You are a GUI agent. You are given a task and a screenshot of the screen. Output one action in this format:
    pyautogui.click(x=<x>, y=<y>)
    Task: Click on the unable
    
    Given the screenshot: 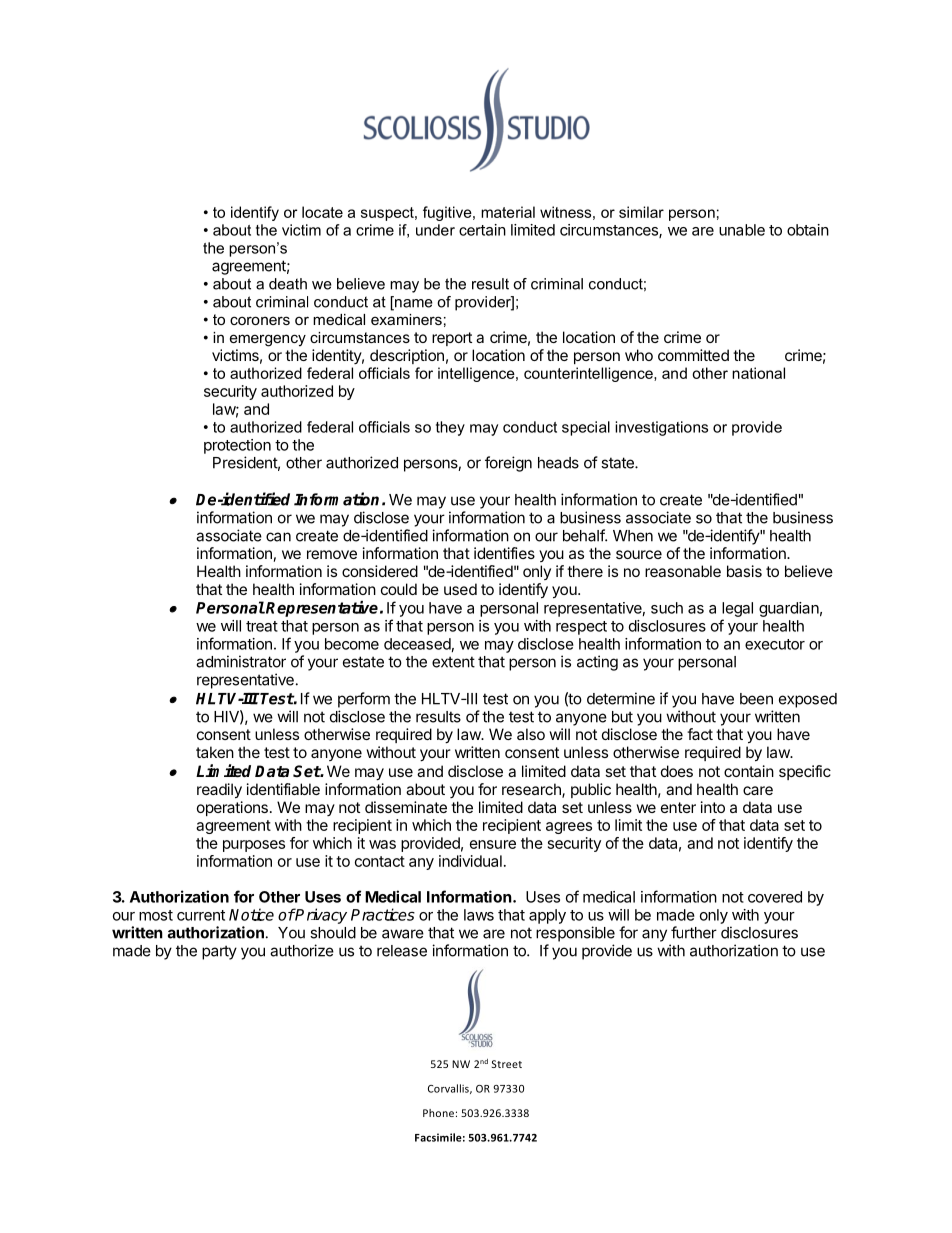 What is the action you would take?
    pyautogui.click(x=742, y=230)
